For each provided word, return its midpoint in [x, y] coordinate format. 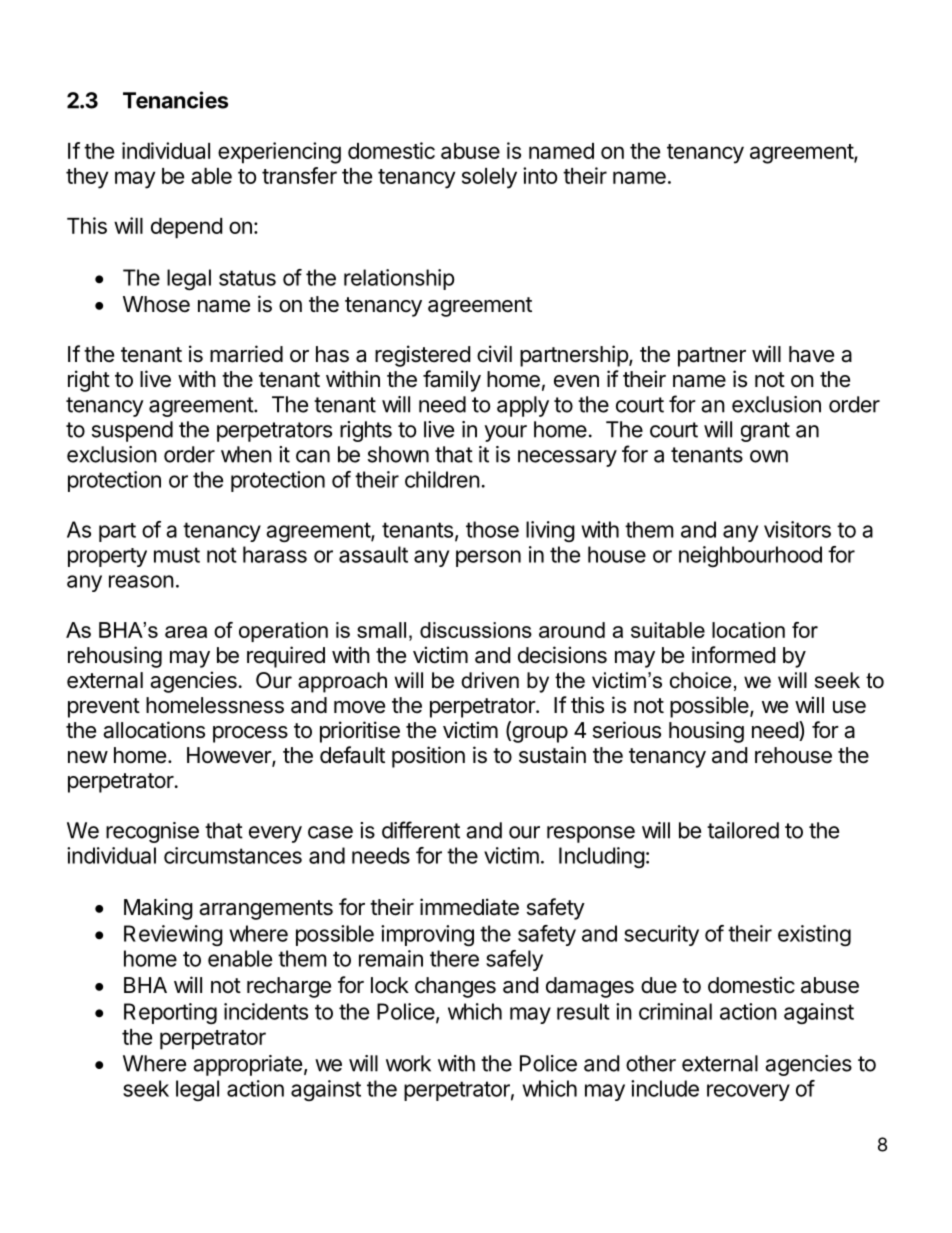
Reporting [170, 1013]
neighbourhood [750, 556]
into [540, 175]
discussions [476, 630]
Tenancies [175, 100]
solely [489, 178]
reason [141, 581]
